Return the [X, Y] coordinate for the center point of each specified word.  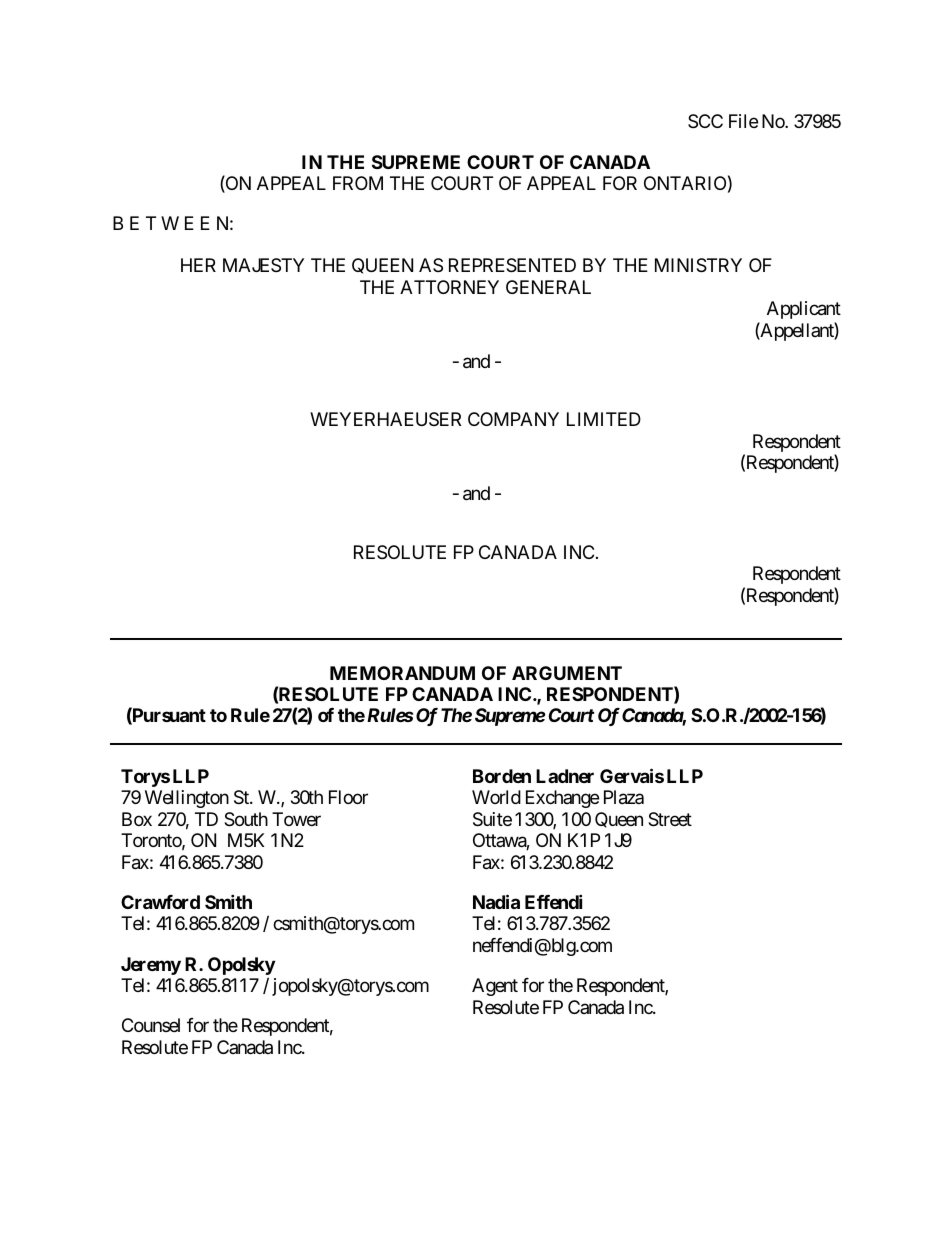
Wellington [187, 799]
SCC [705, 121]
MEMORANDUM [402, 673]
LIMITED [604, 419]
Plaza [624, 797]
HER [198, 265]
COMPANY [513, 419]
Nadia [496, 901]
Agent [495, 987]
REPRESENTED [512, 265]
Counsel [151, 1025]
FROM [358, 183]
